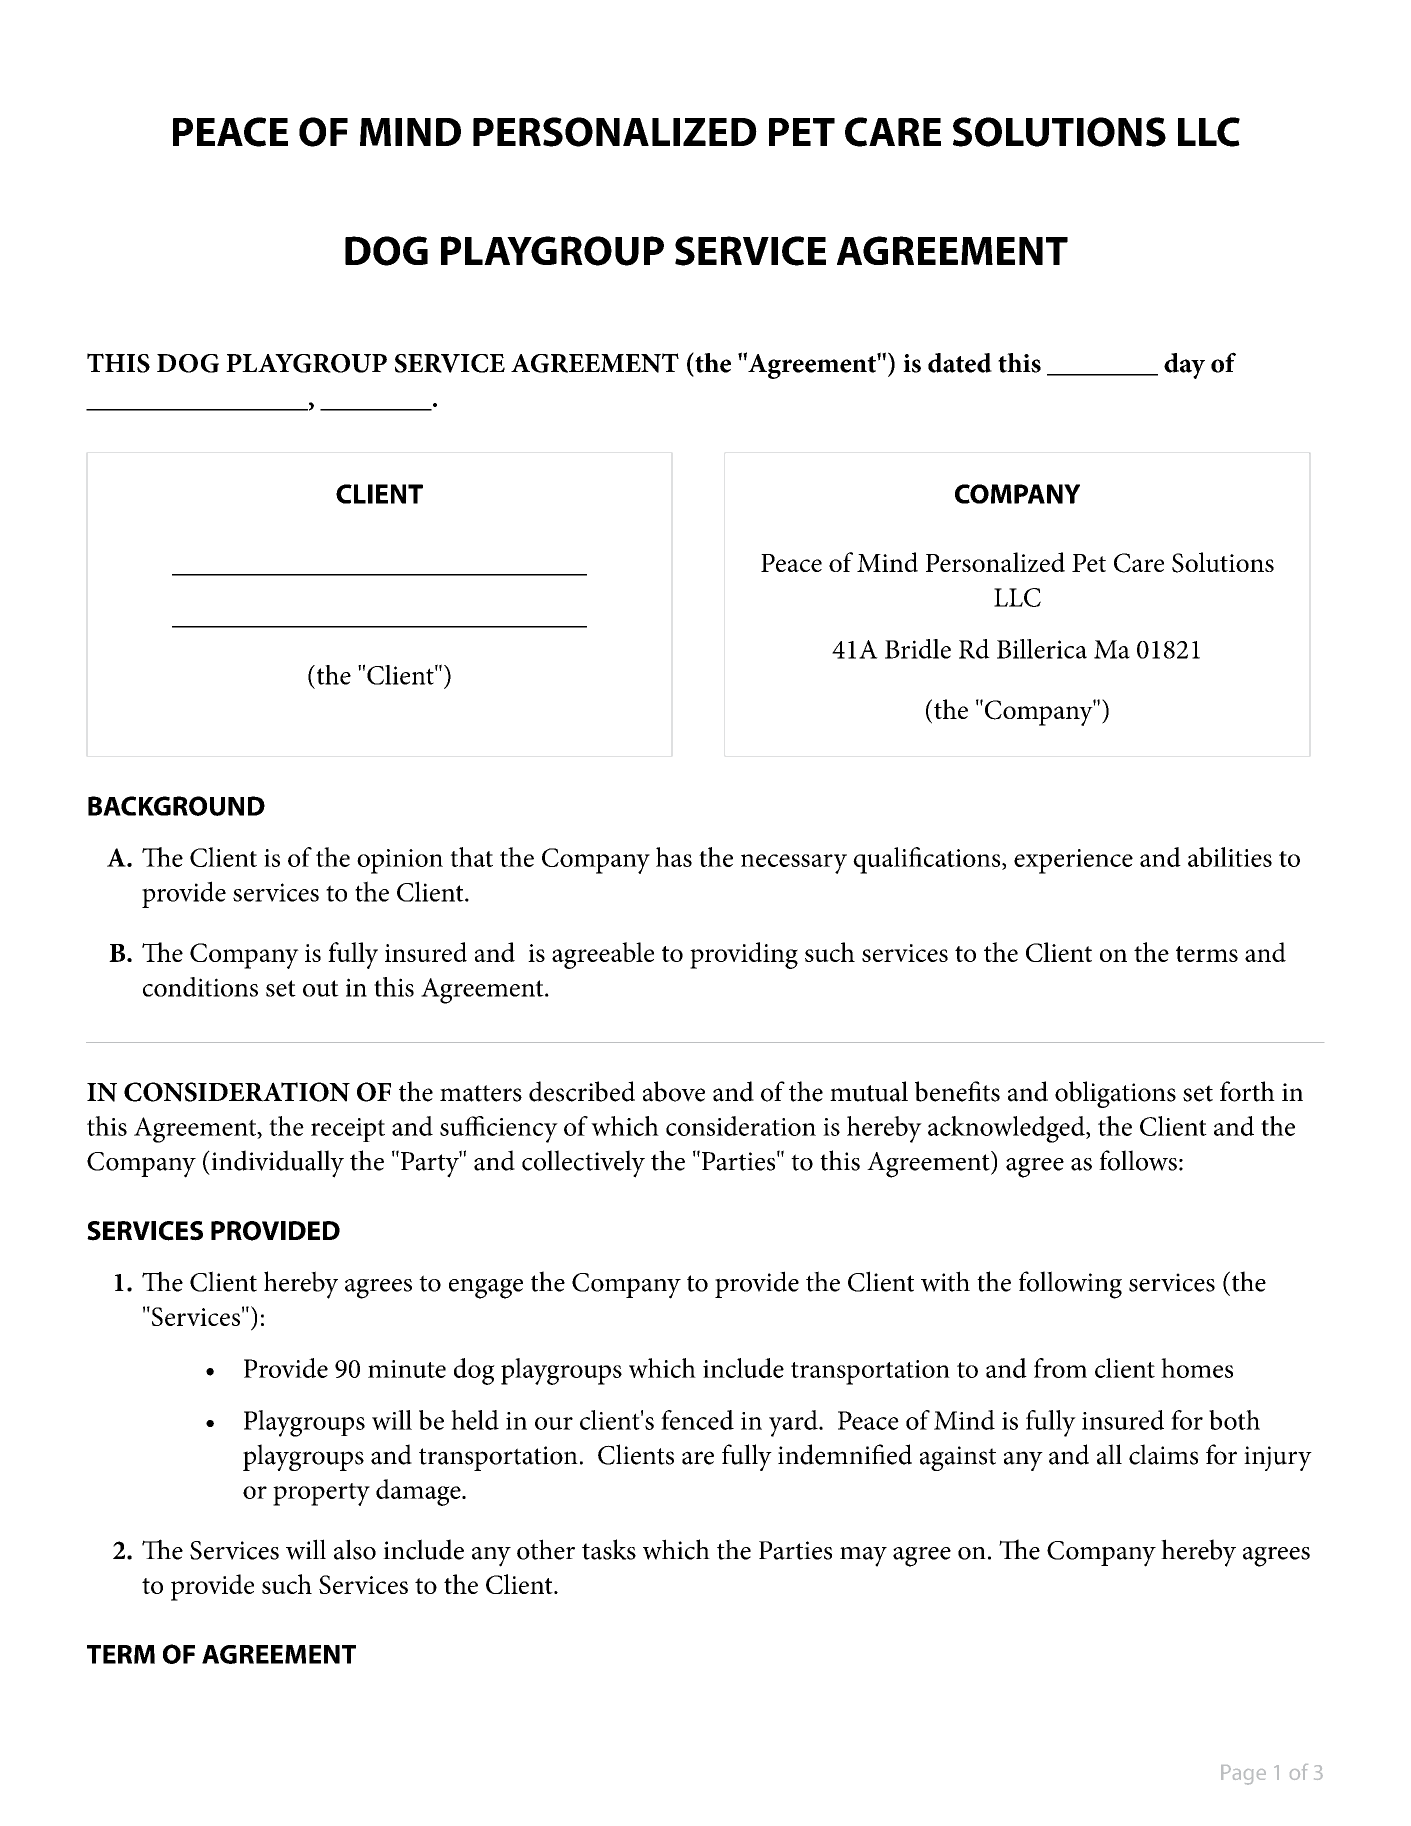  I want to click on opinion, so click(400, 861).
